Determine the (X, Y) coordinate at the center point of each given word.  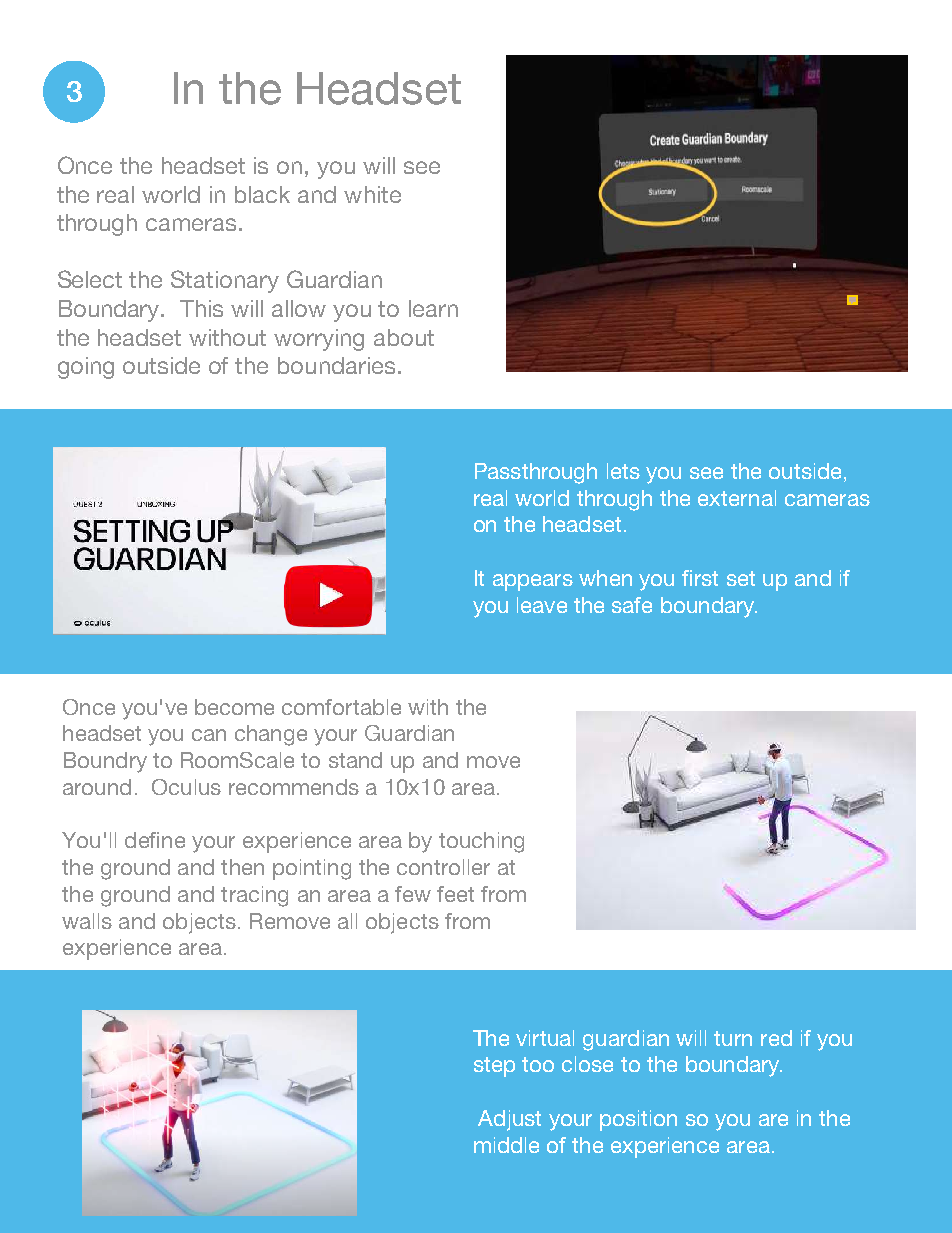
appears (533, 582)
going (86, 368)
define (155, 840)
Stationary (225, 281)
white (372, 194)
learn (433, 308)
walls (87, 921)
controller (443, 867)
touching (481, 842)
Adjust (509, 1120)
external (737, 498)
